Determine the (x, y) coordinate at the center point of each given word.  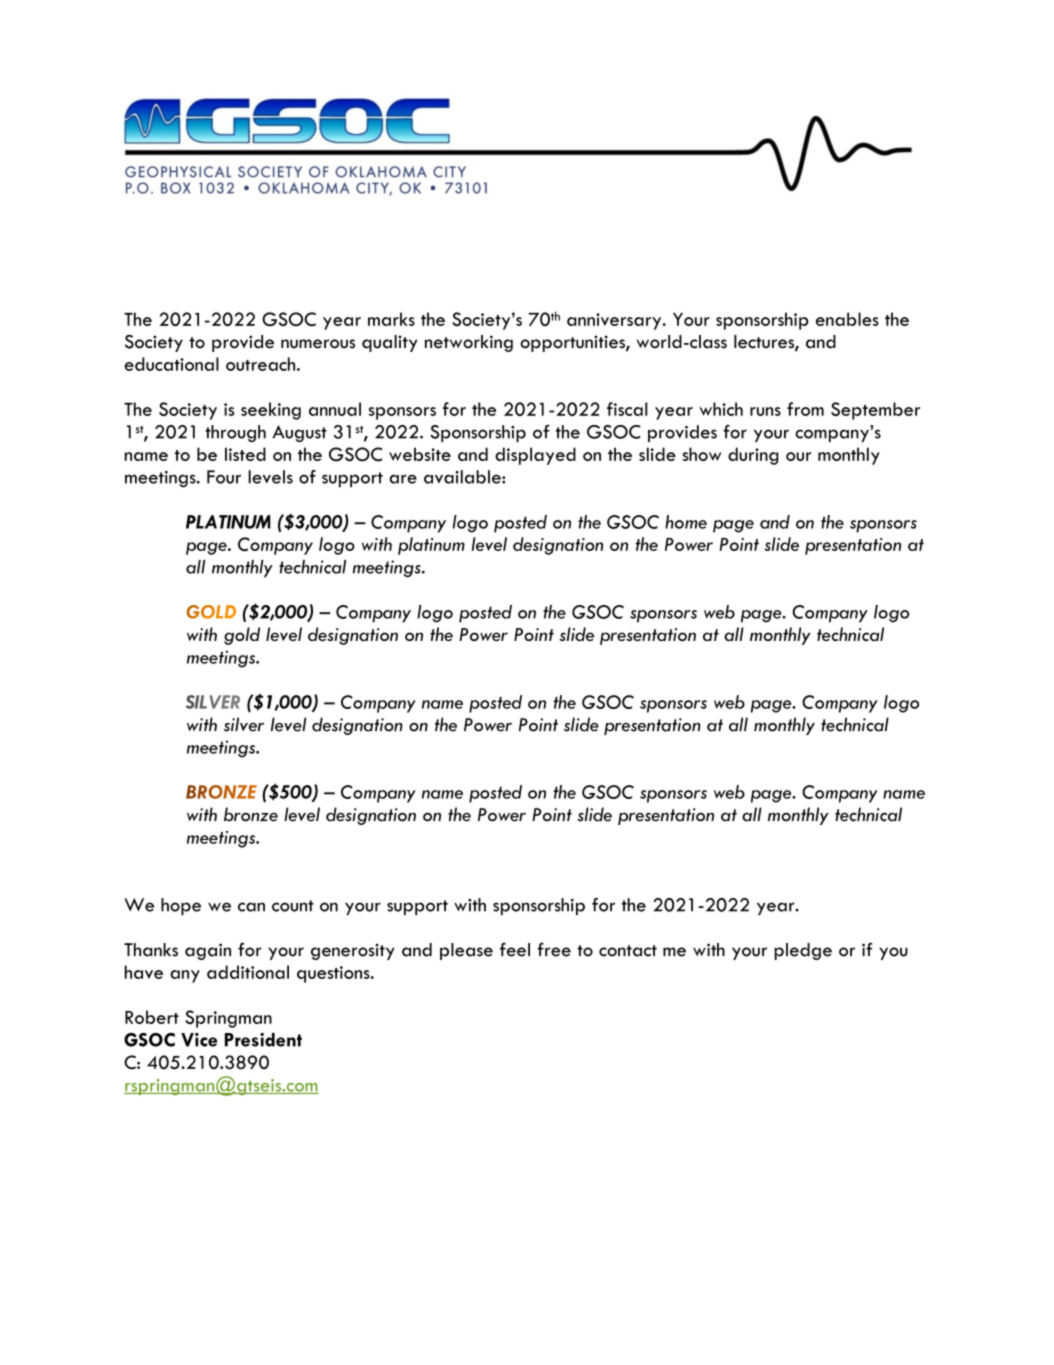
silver (244, 724)
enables (847, 319)
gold (242, 636)
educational (171, 364)
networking (469, 343)
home (686, 522)
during (753, 456)
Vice (199, 1040)
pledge (803, 951)
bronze (251, 814)
